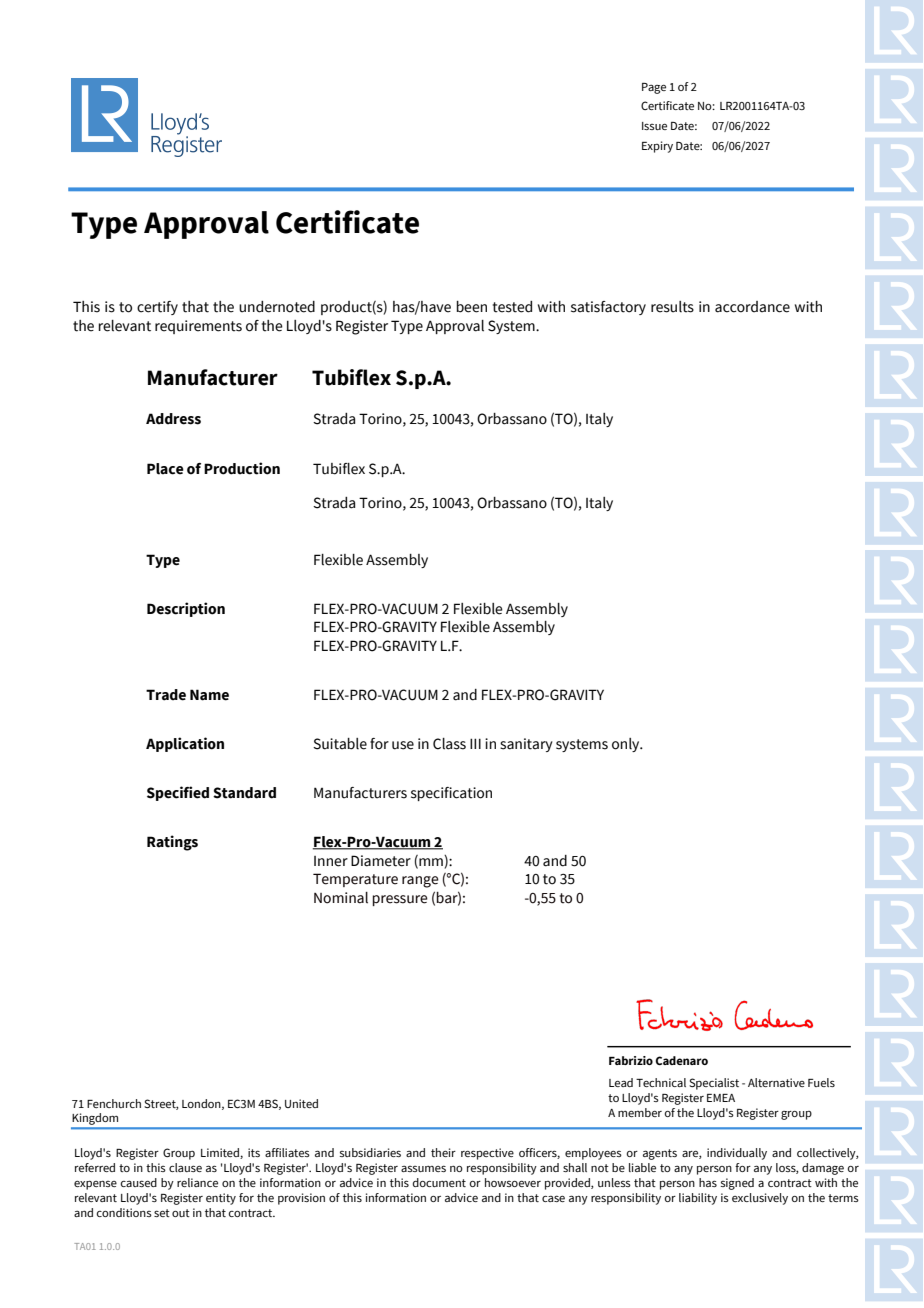  What do you see at coordinates (737, 1184) in the screenshot?
I see `signed` at bounding box center [737, 1184].
